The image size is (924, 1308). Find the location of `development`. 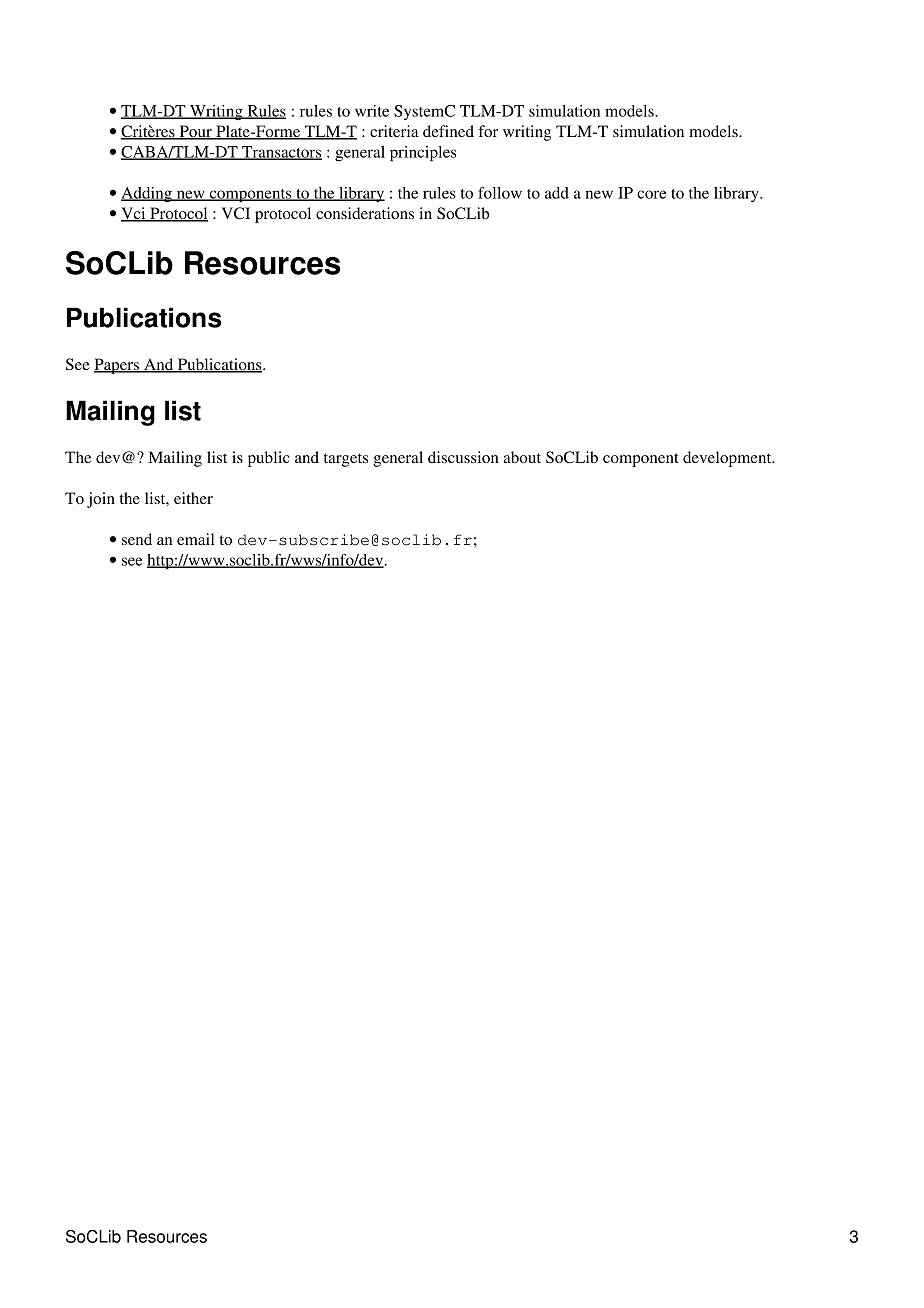

development is located at coordinates (728, 459).
